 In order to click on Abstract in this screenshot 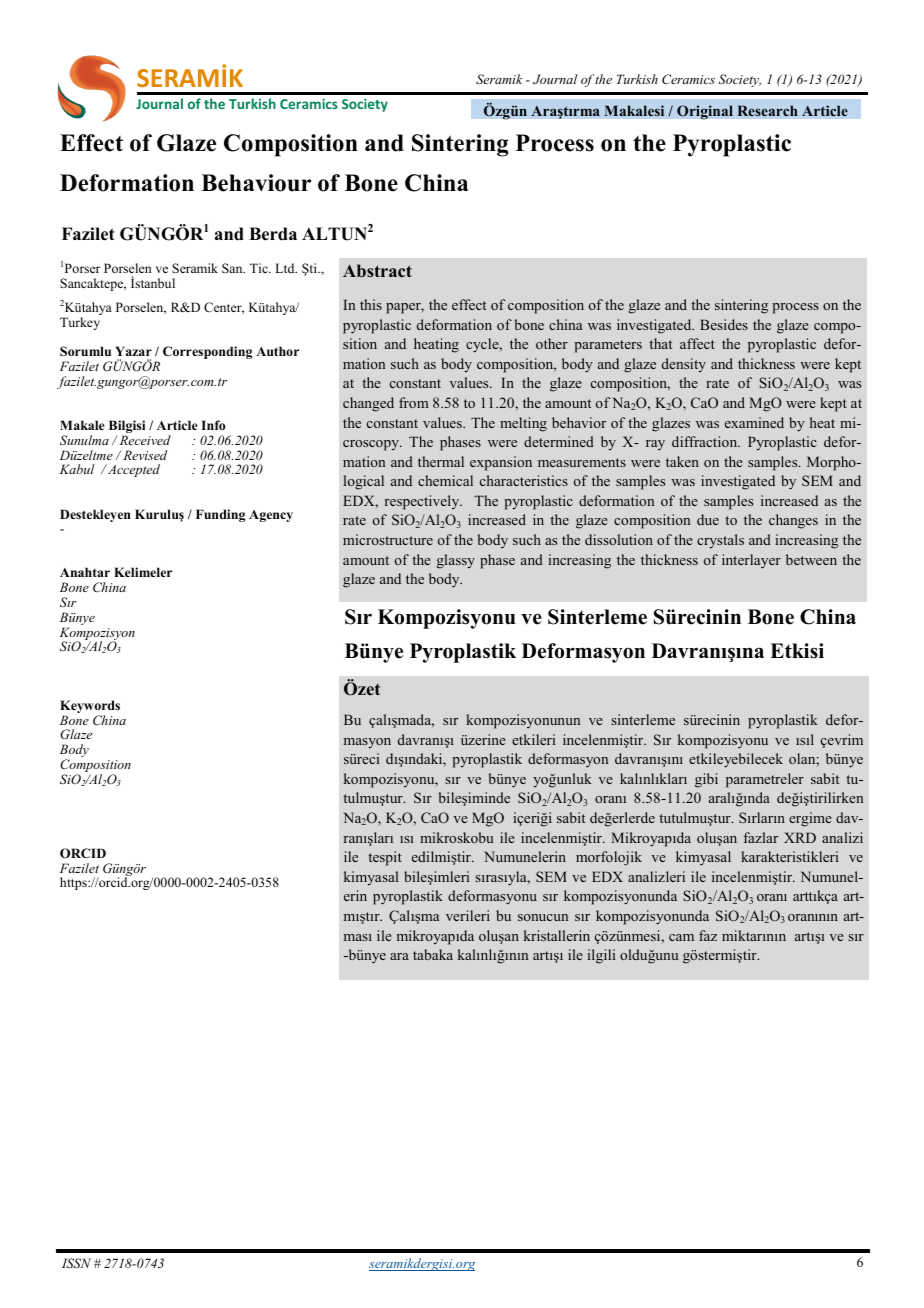, I will do `click(377, 271)`.
